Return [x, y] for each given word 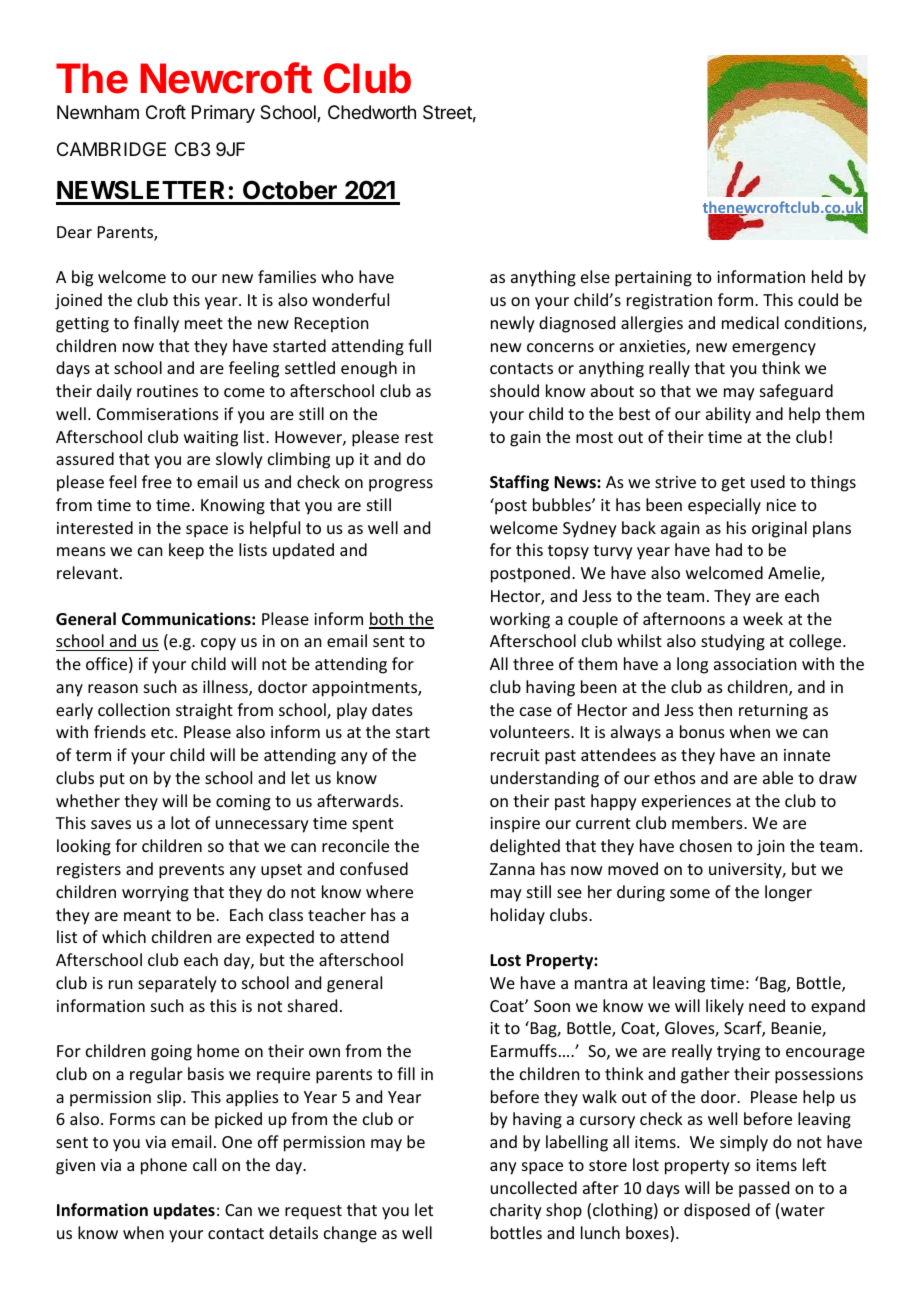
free [157, 481]
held [827, 276]
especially [724, 506]
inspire [515, 825]
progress [401, 485]
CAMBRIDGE [111, 149]
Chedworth [372, 112]
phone [164, 1166]
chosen [706, 845]
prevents [191, 871]
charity [516, 1211]
